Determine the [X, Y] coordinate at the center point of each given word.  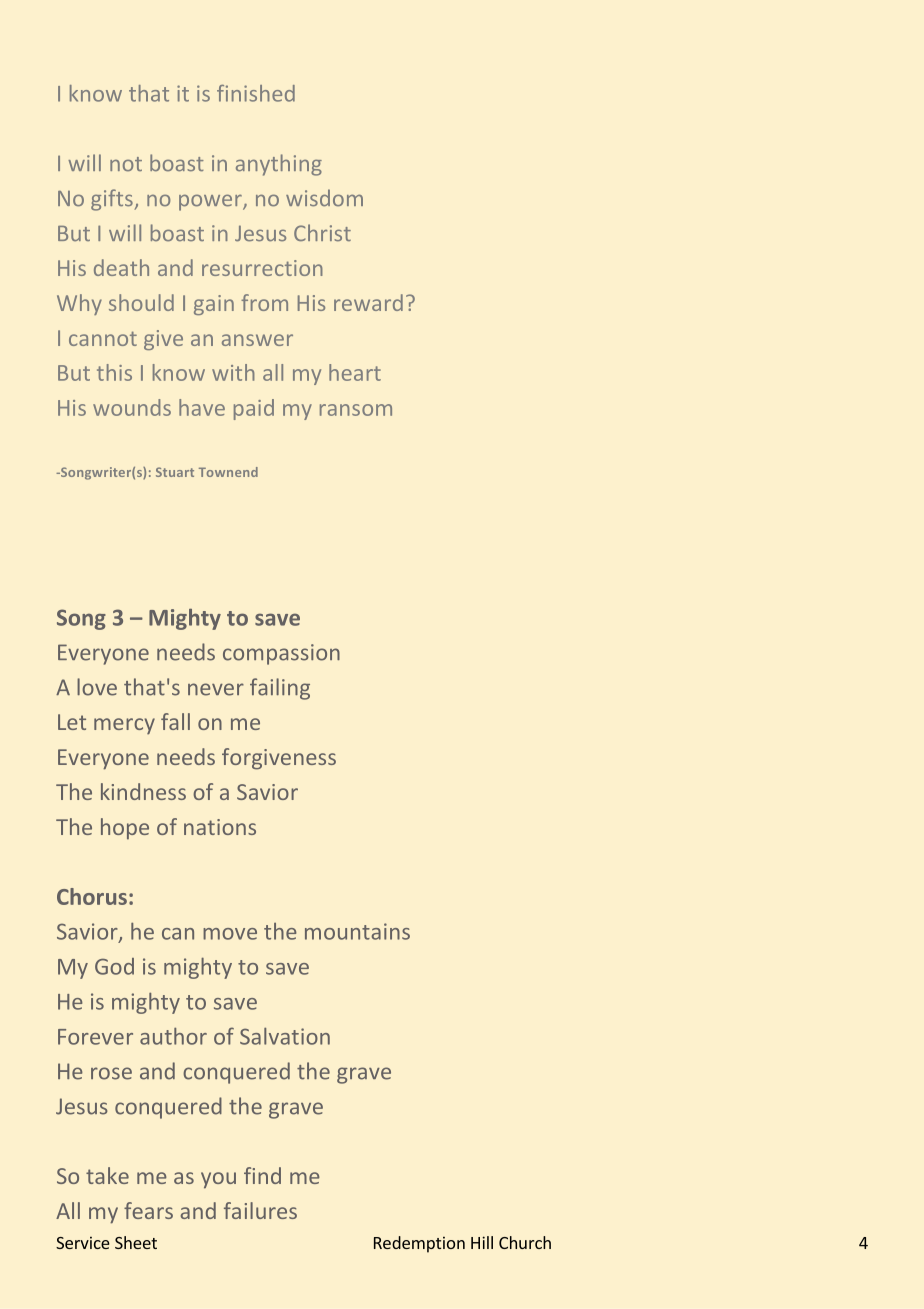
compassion [281, 654]
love [97, 687]
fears [148, 1210]
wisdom [324, 197]
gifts [113, 200]
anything [279, 165]
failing [280, 689]
